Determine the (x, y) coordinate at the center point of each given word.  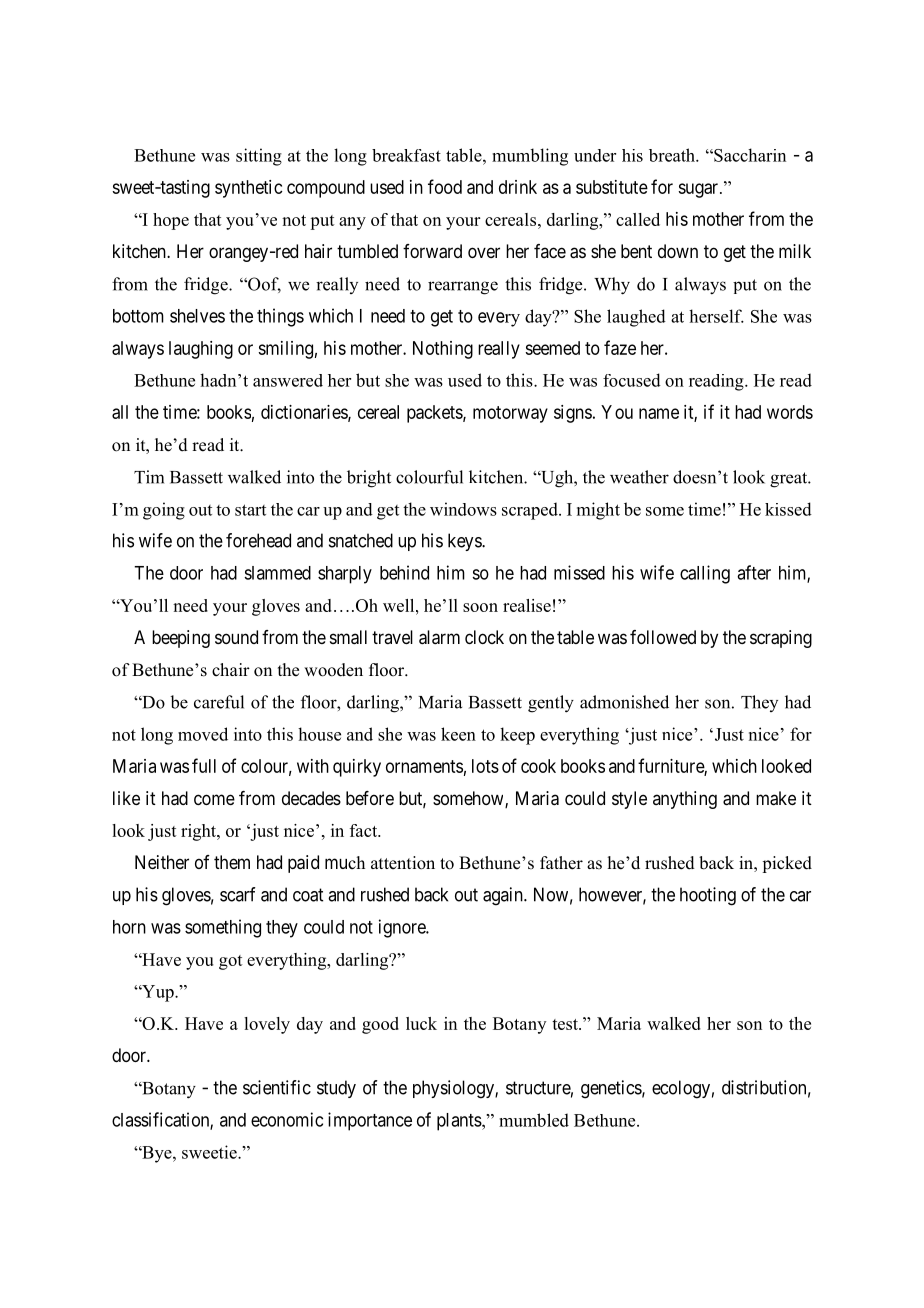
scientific (277, 1087)
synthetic (249, 189)
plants (459, 1122)
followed (663, 637)
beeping (181, 639)
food (445, 186)
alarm (439, 637)
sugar (699, 190)
